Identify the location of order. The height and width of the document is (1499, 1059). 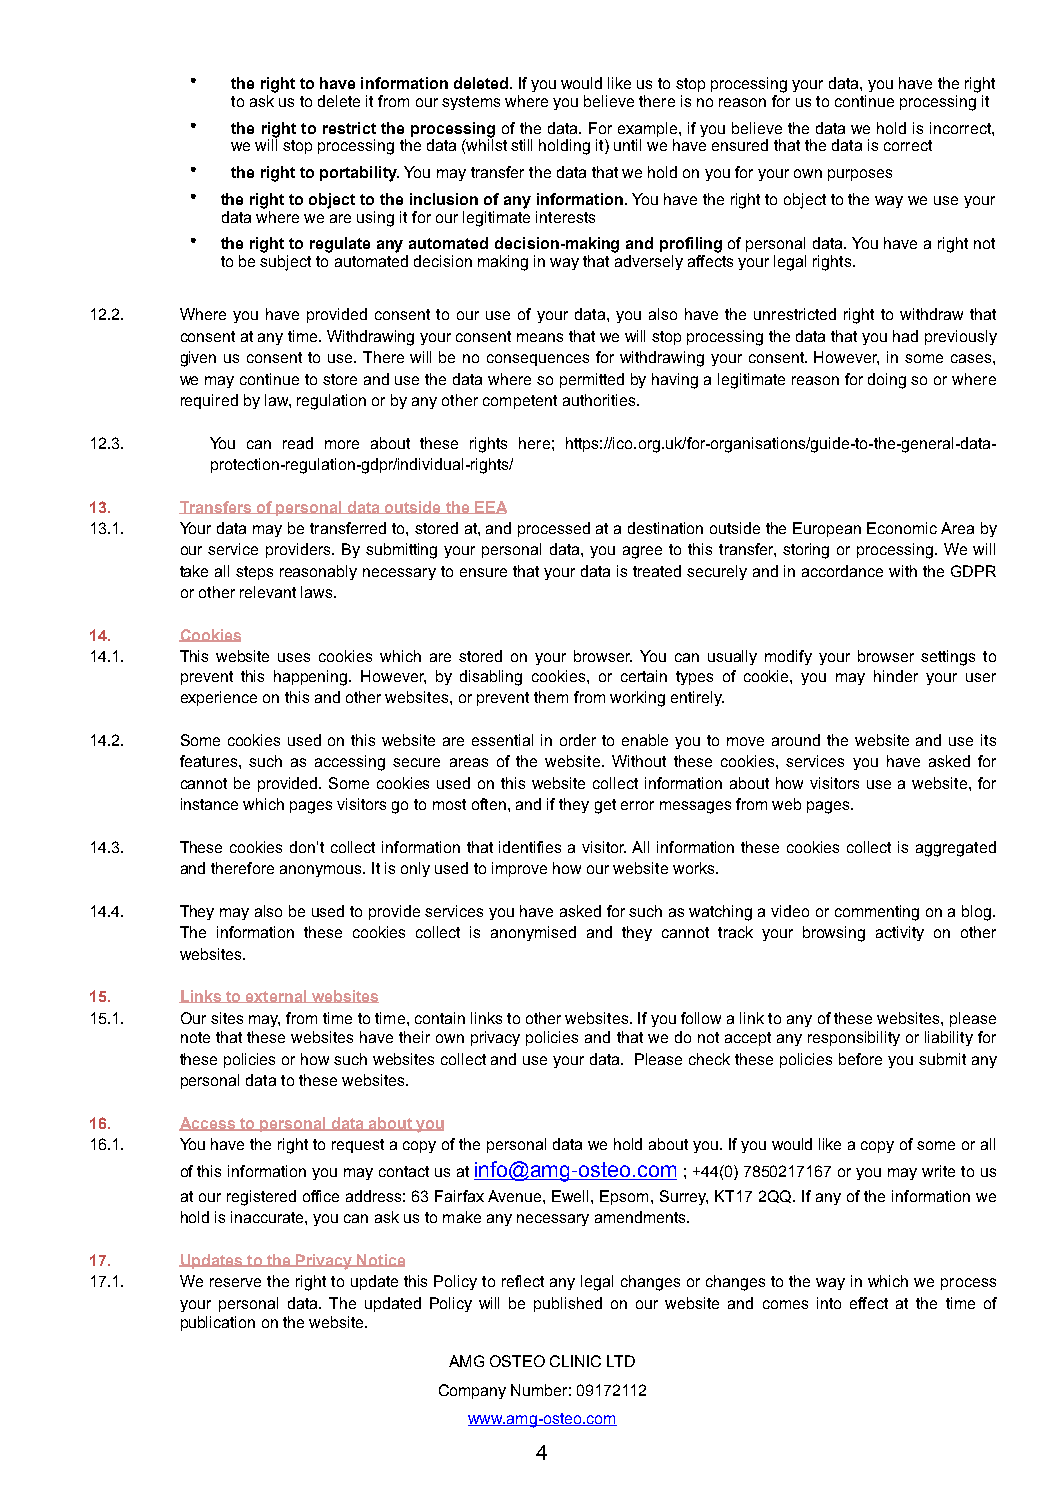
(578, 740).
